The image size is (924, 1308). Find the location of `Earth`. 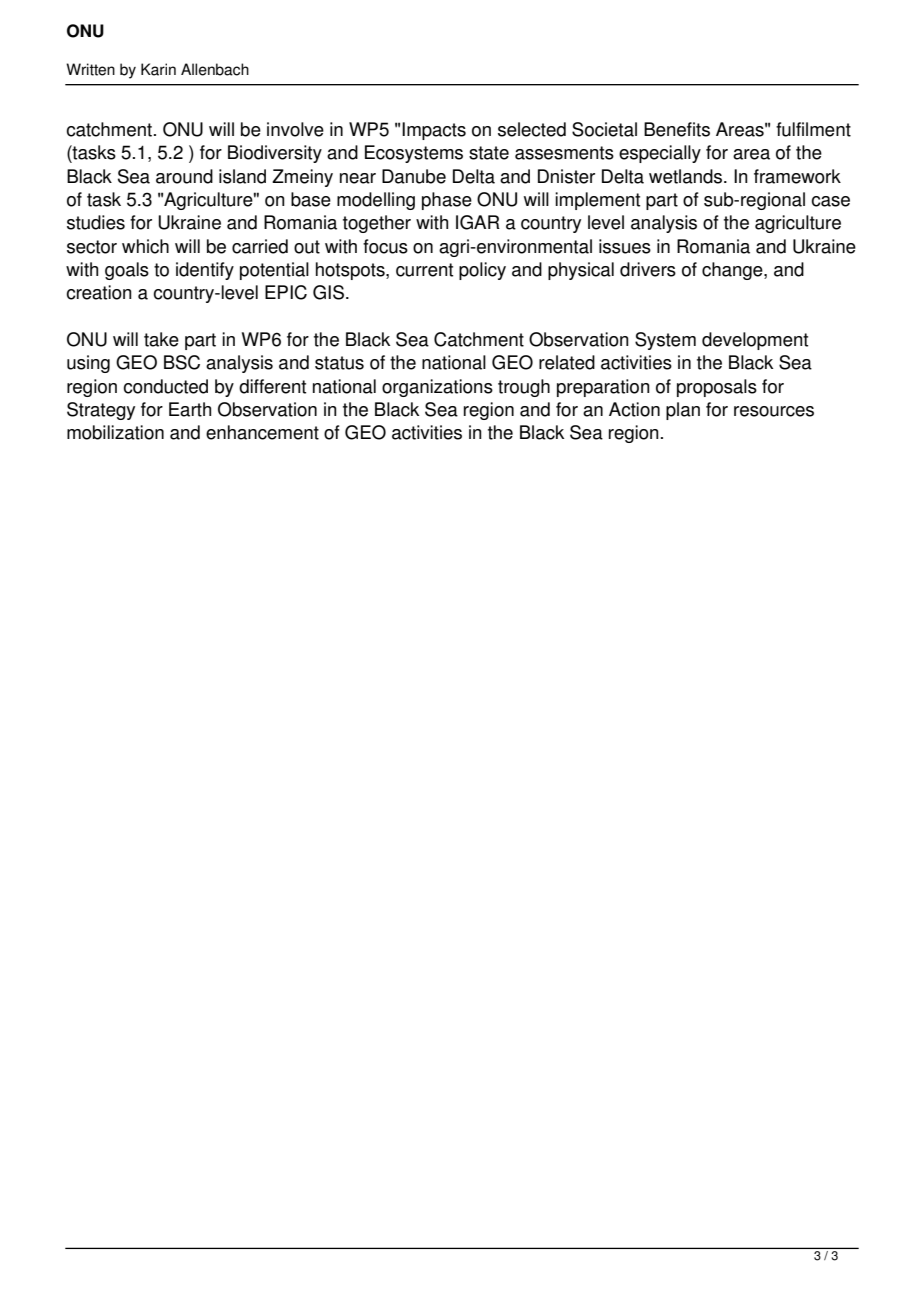

Earth is located at coordinates (190, 409).
